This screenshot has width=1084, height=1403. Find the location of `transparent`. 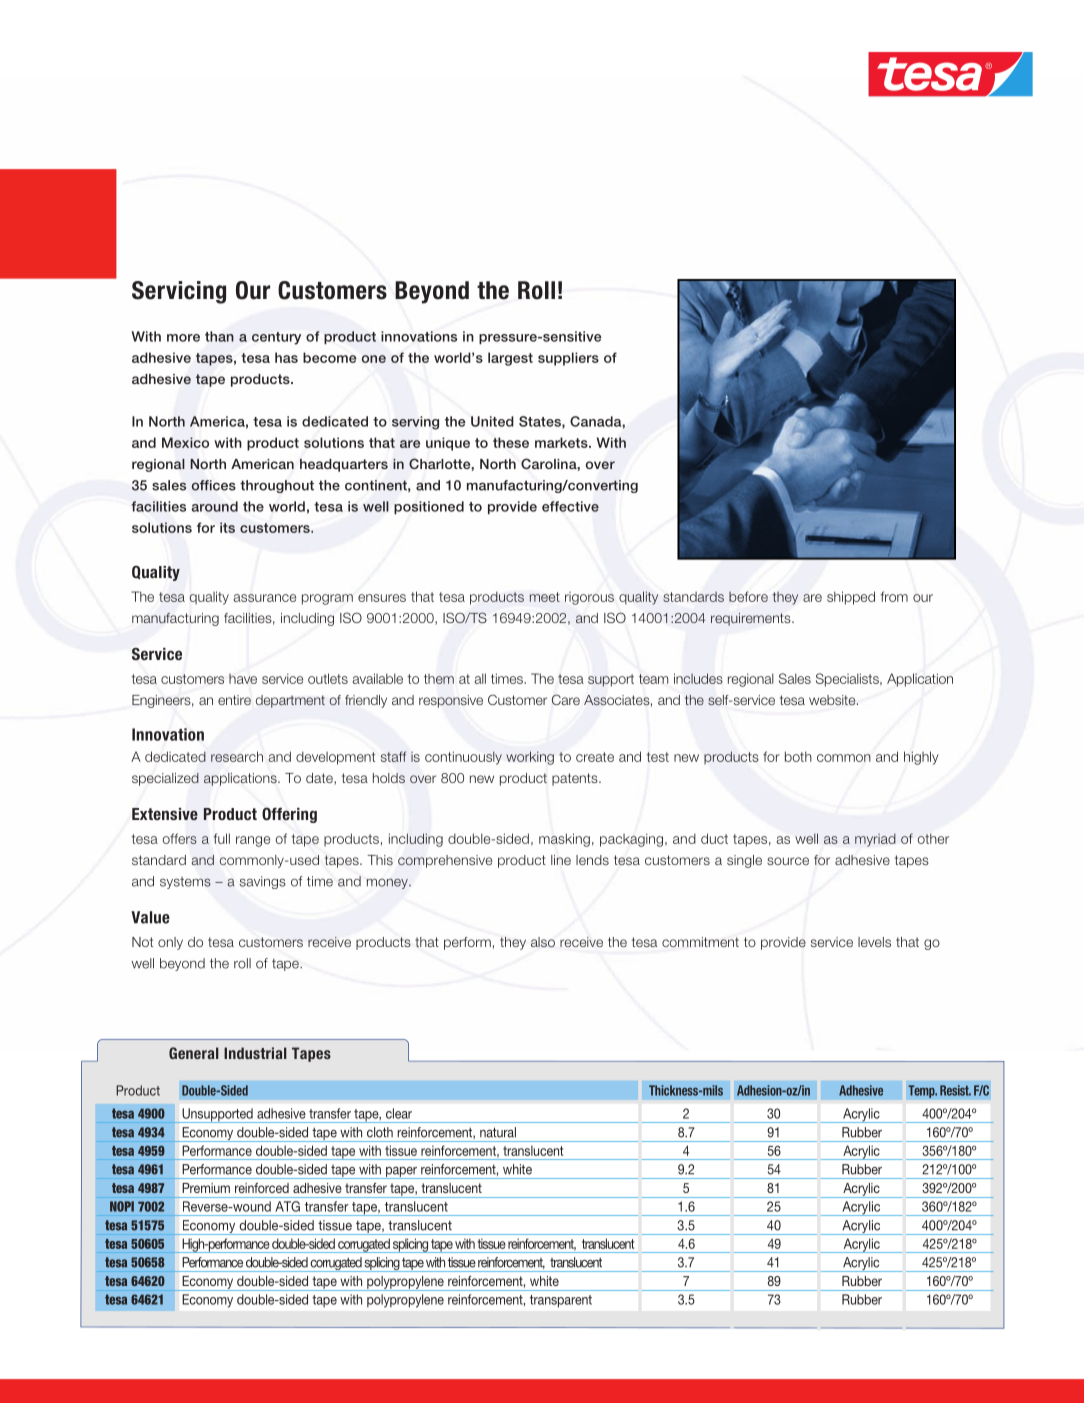

transparent is located at coordinates (561, 1301).
